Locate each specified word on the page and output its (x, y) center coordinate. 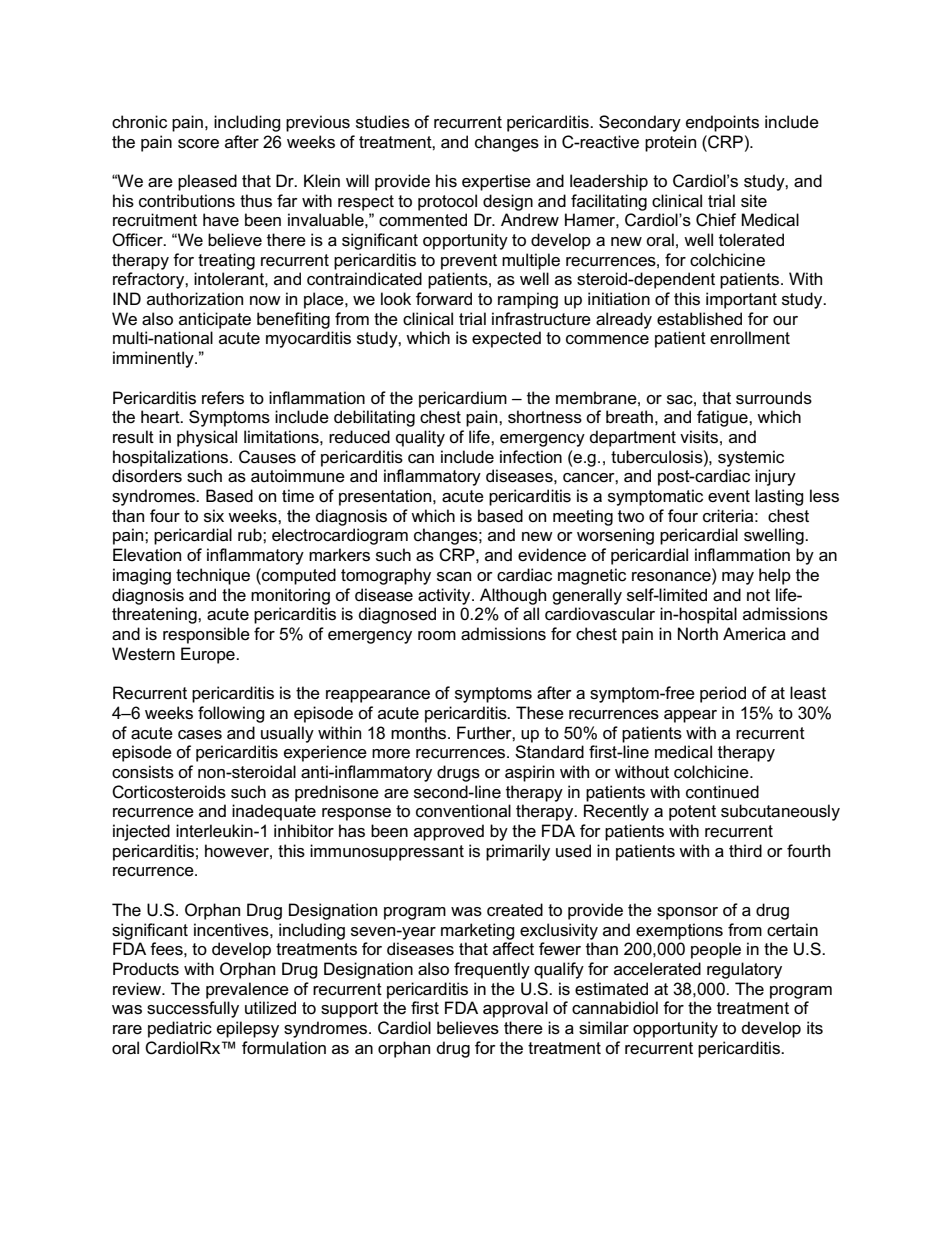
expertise (496, 182)
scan (454, 577)
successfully (193, 1009)
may (738, 578)
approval (515, 1009)
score (198, 144)
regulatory (744, 970)
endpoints (722, 123)
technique (213, 576)
